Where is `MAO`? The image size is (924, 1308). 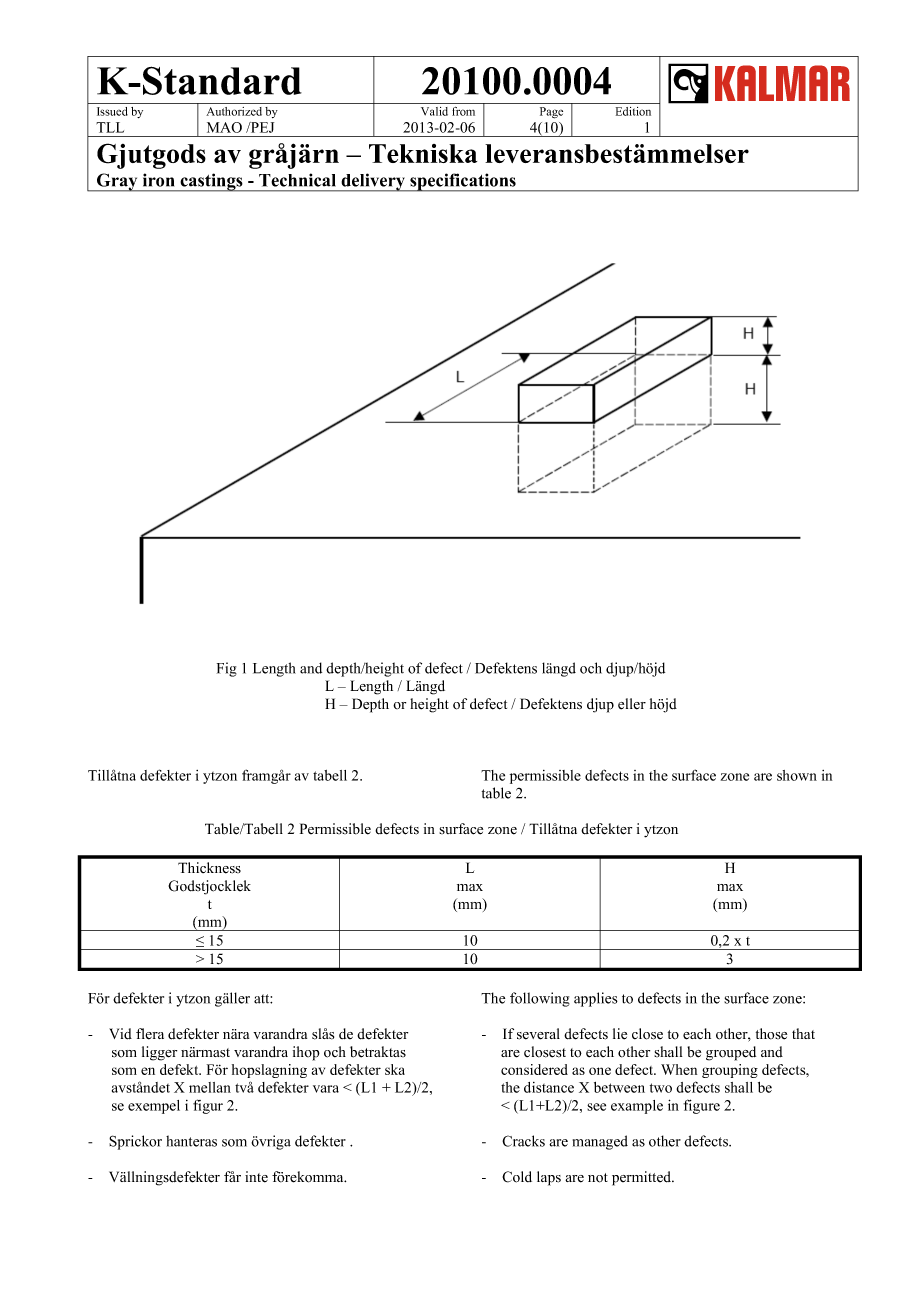
MAO is located at coordinates (224, 127).
